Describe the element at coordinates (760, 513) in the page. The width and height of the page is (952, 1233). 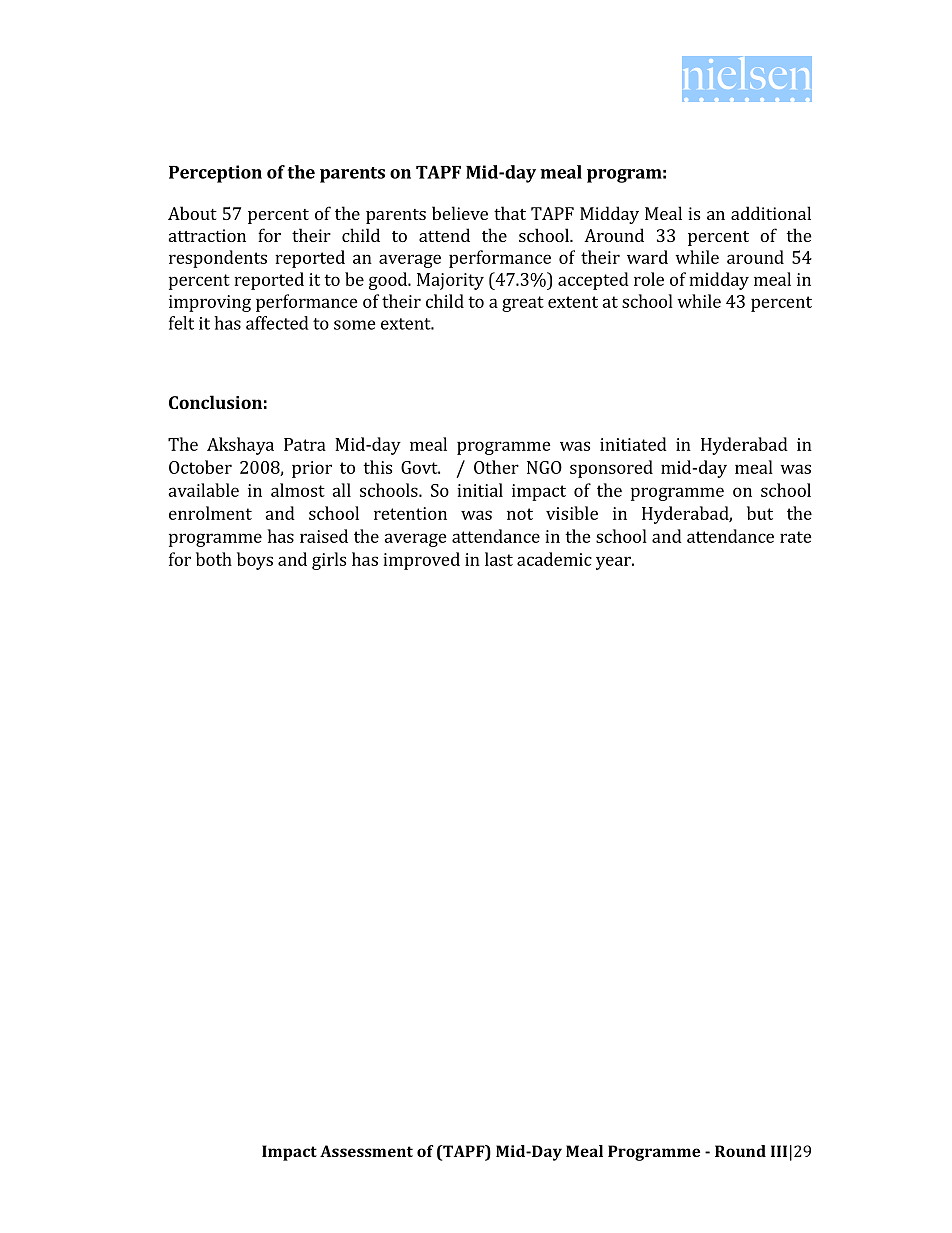
I see `but` at that location.
